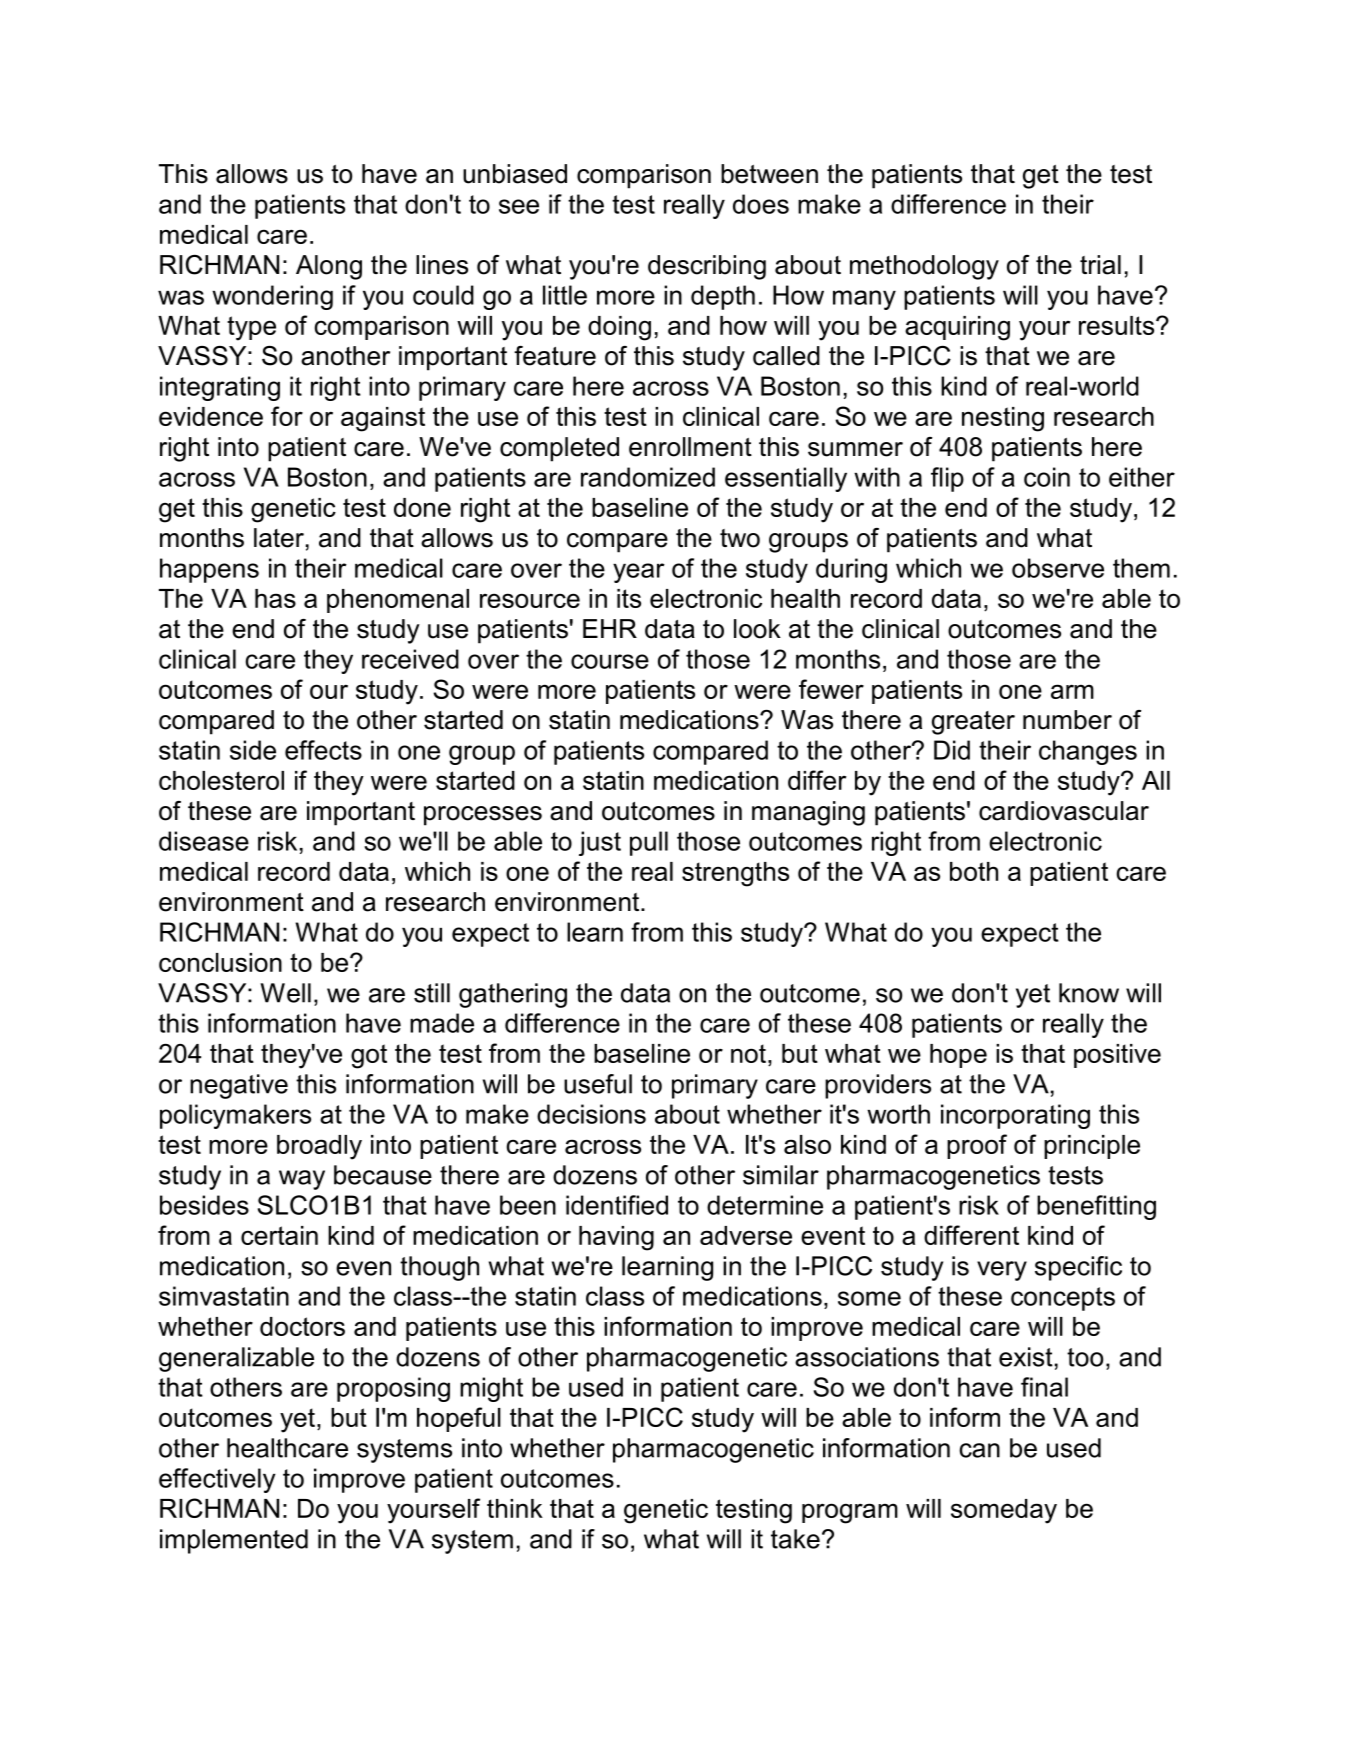 This document has height=1741, width=1345. Describe the element at coordinates (598, 1084) in the document. I see `useful` at that location.
